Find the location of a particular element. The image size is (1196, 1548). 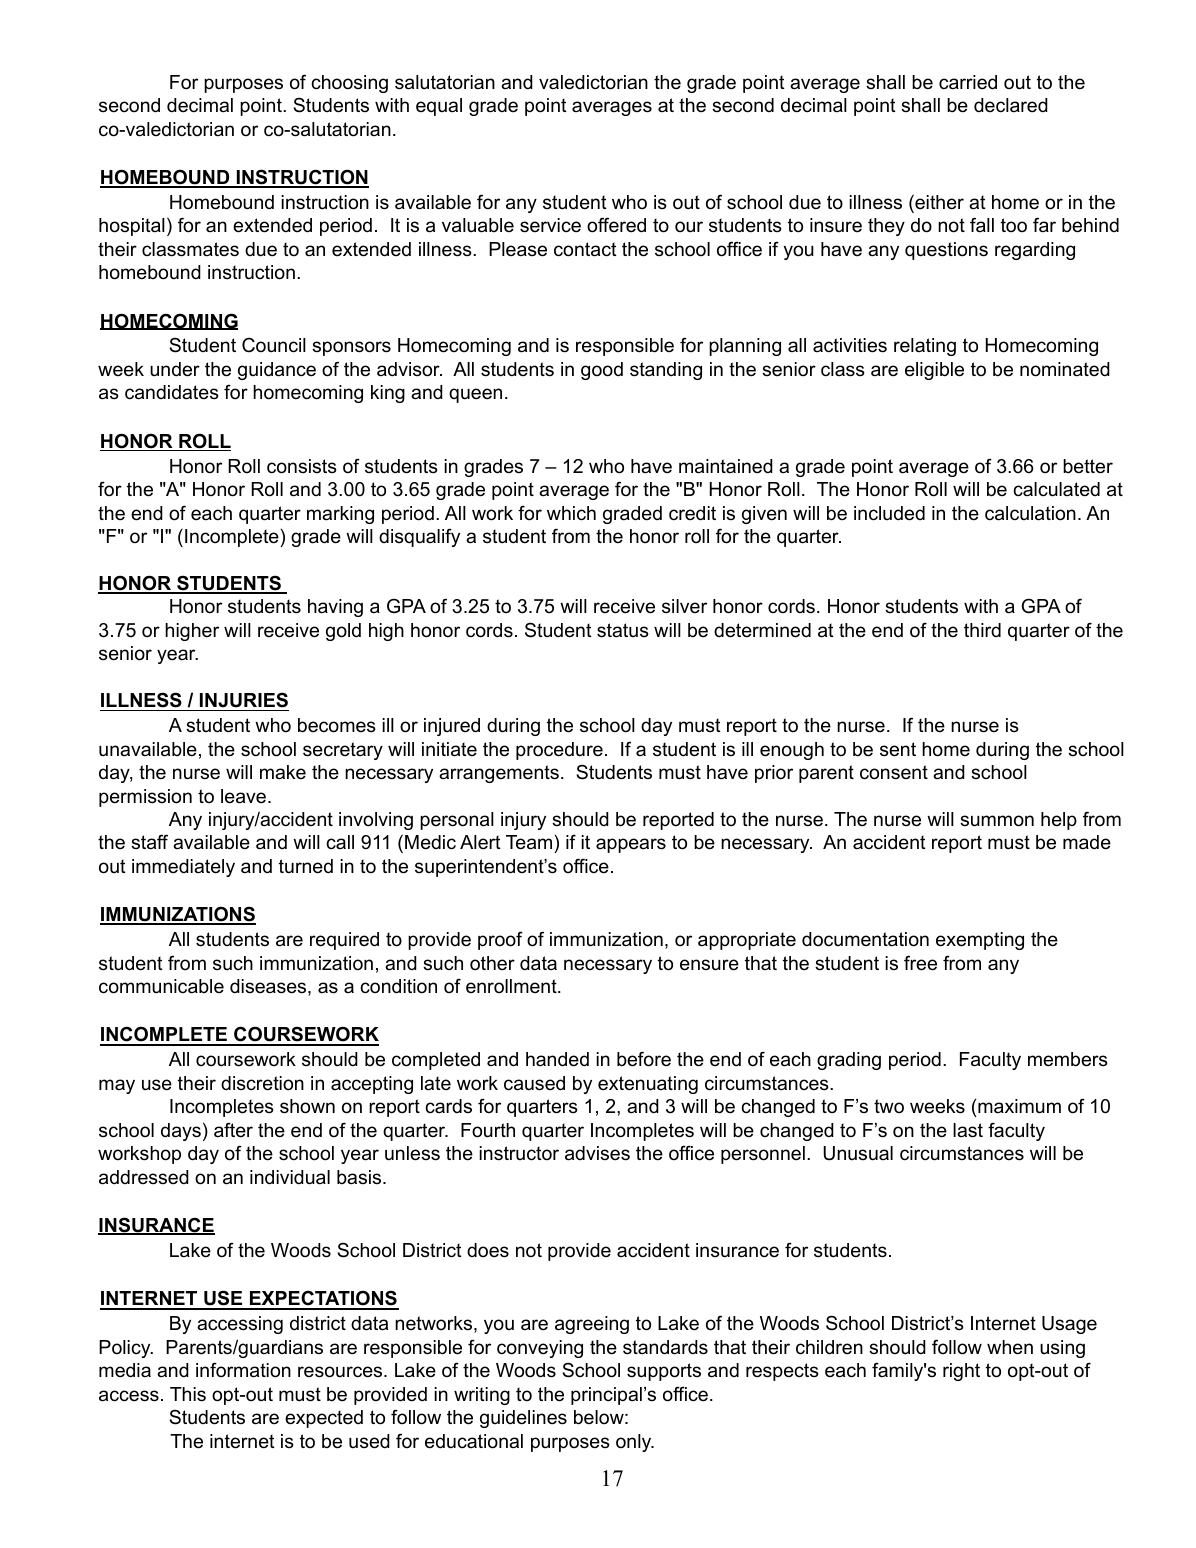

eligible is located at coordinates (934, 371).
